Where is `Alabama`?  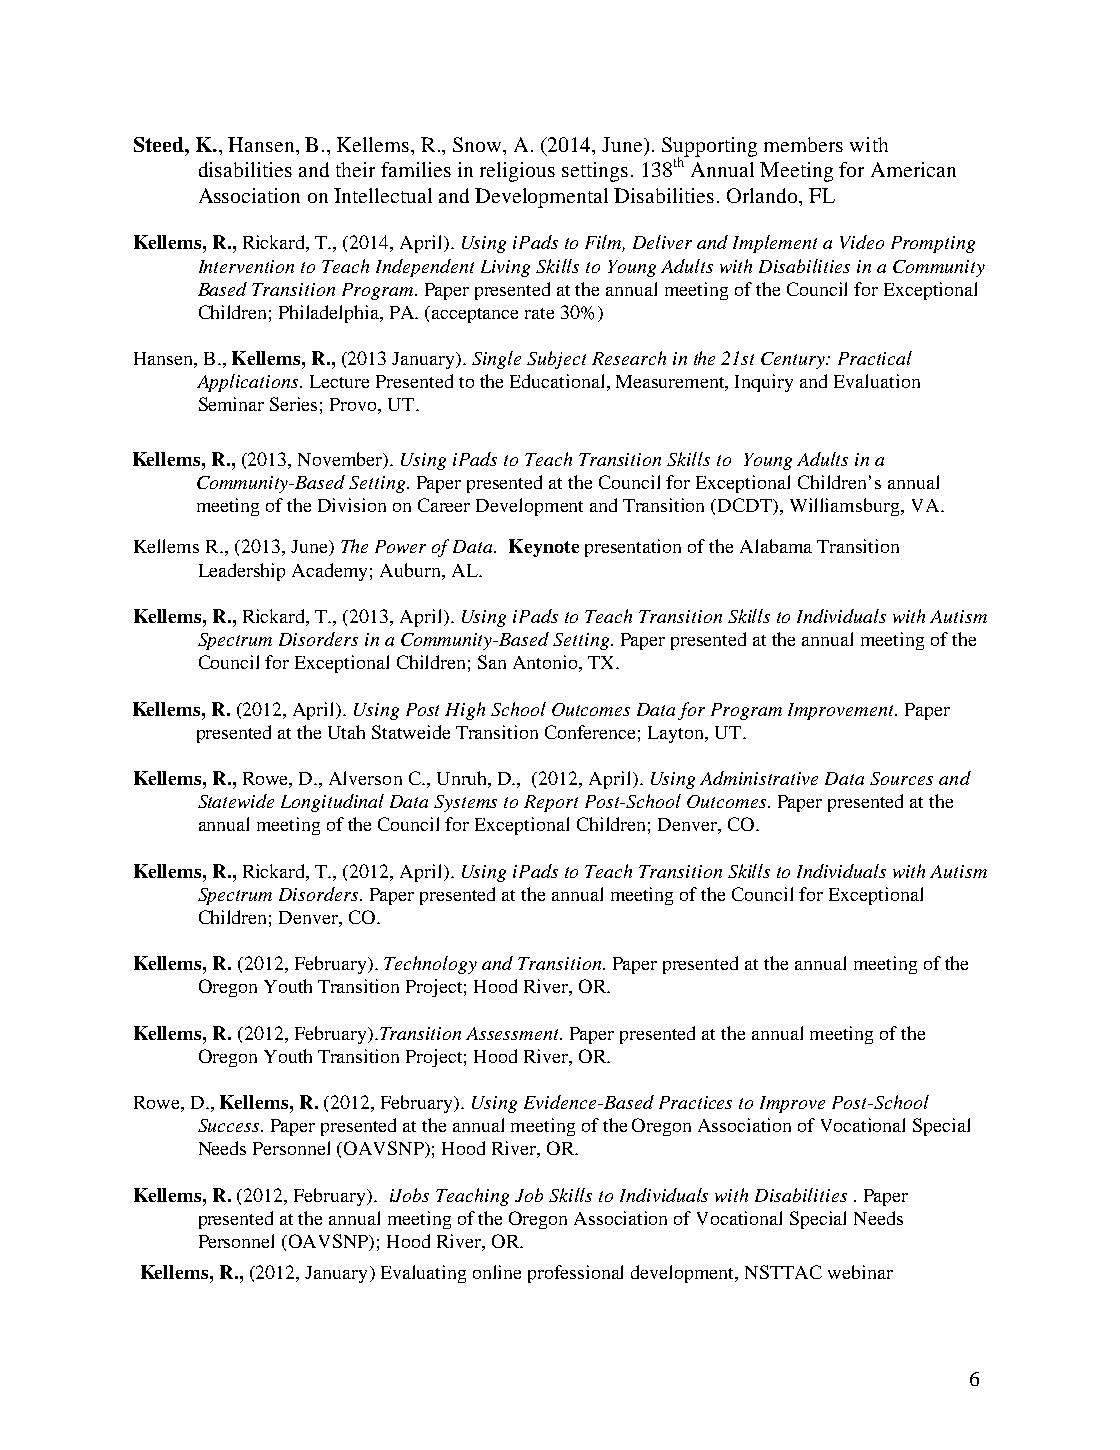 Alabama is located at coordinates (776, 546).
